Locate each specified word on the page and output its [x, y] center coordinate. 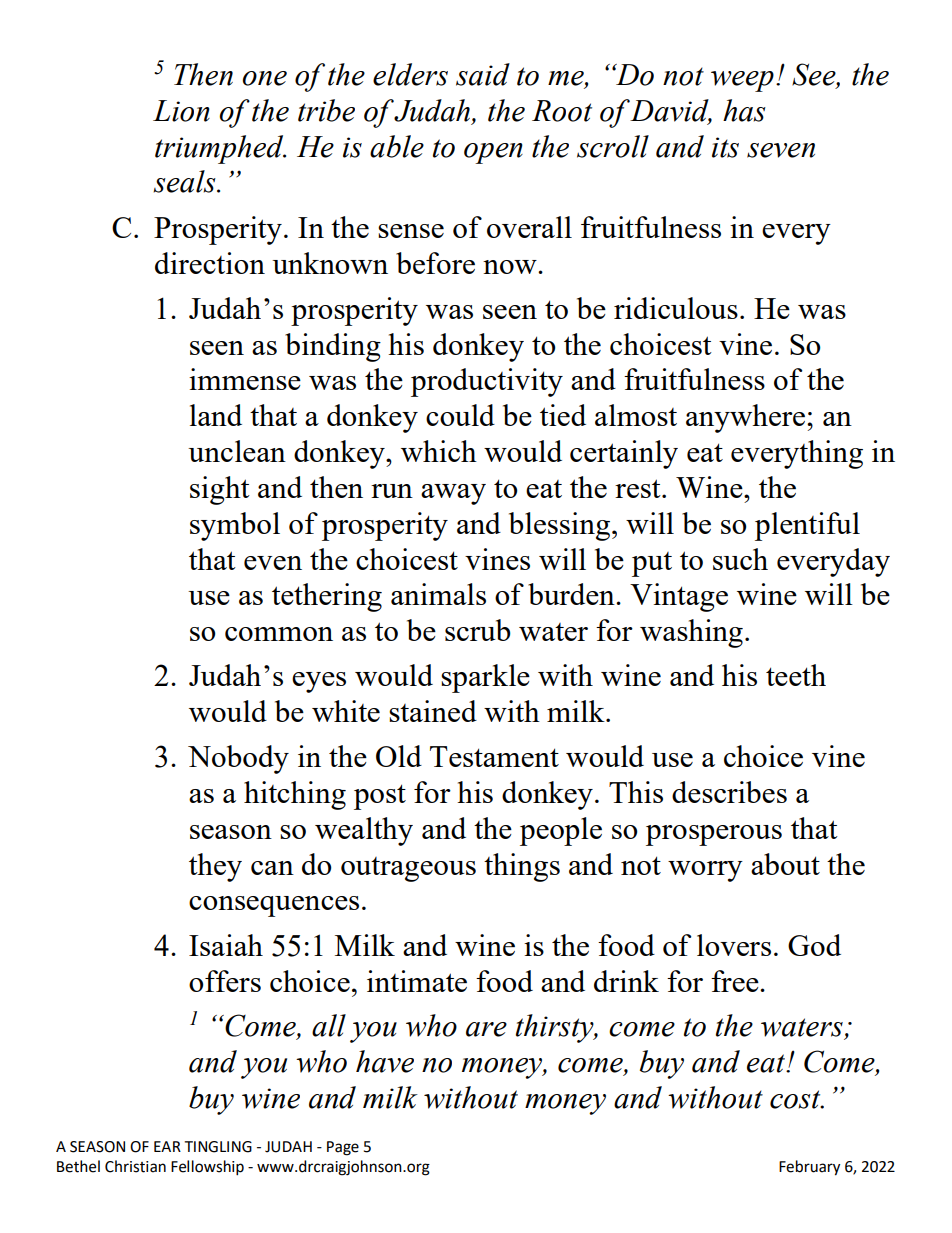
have [385, 1061]
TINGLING [218, 1147]
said [483, 74]
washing [691, 633]
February [809, 1168]
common [279, 634]
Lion [181, 111]
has [744, 110]
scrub [478, 630]
